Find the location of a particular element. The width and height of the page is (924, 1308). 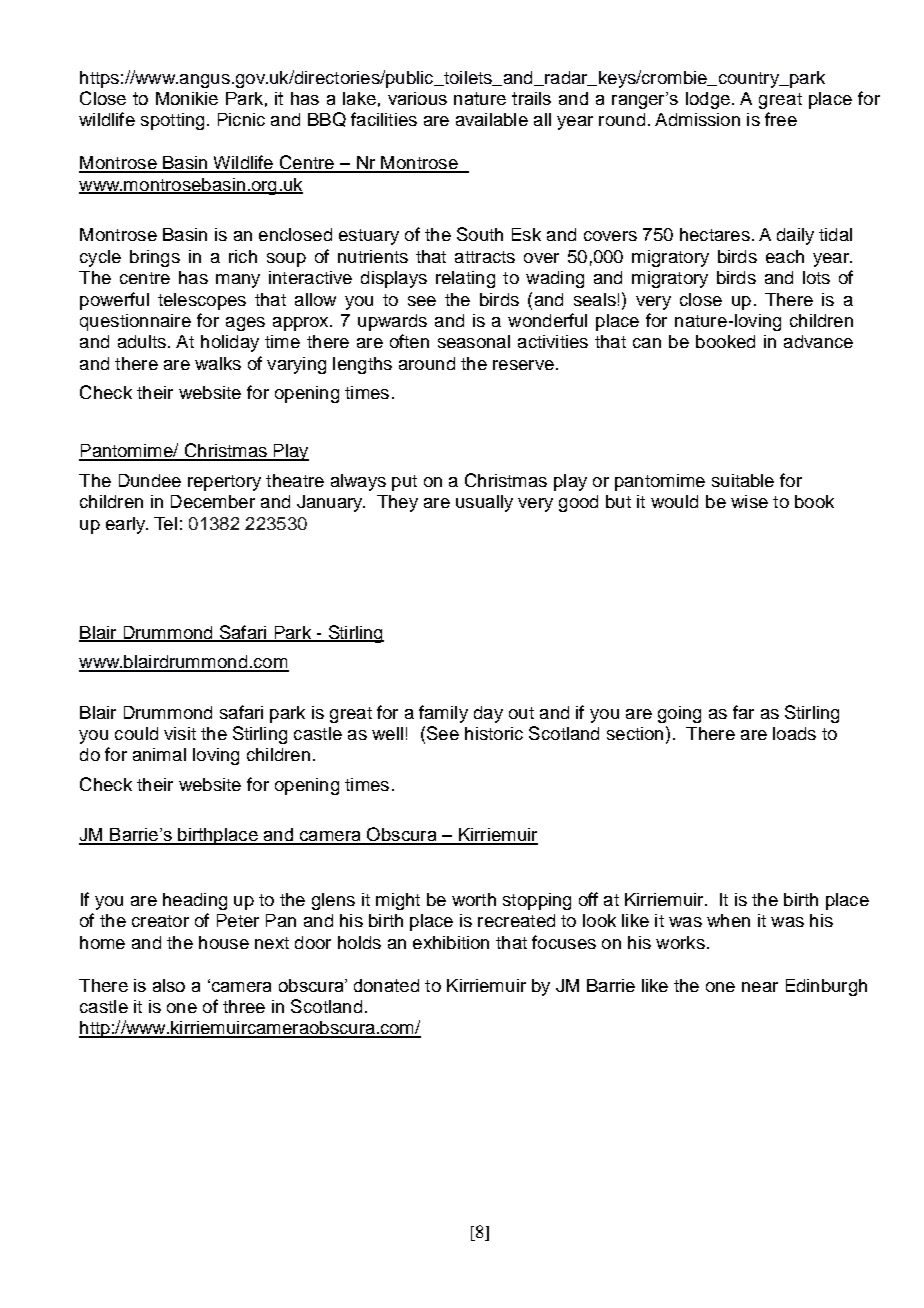

going is located at coordinates (679, 714).
